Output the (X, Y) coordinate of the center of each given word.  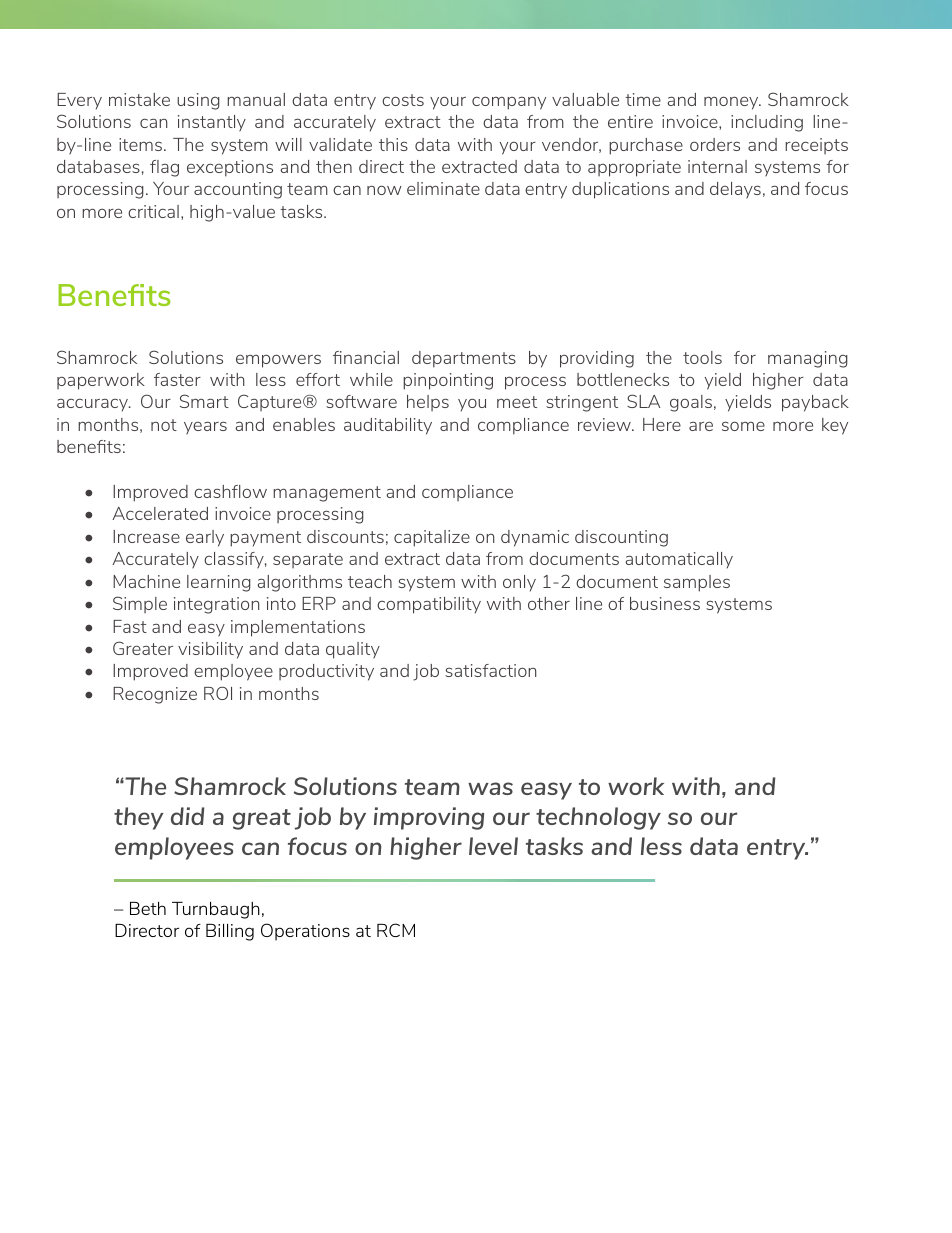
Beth (148, 908)
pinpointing (448, 381)
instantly (212, 123)
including (767, 123)
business (665, 603)
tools (702, 357)
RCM (396, 930)
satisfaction (490, 670)
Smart (204, 401)
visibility (210, 650)
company (509, 103)
